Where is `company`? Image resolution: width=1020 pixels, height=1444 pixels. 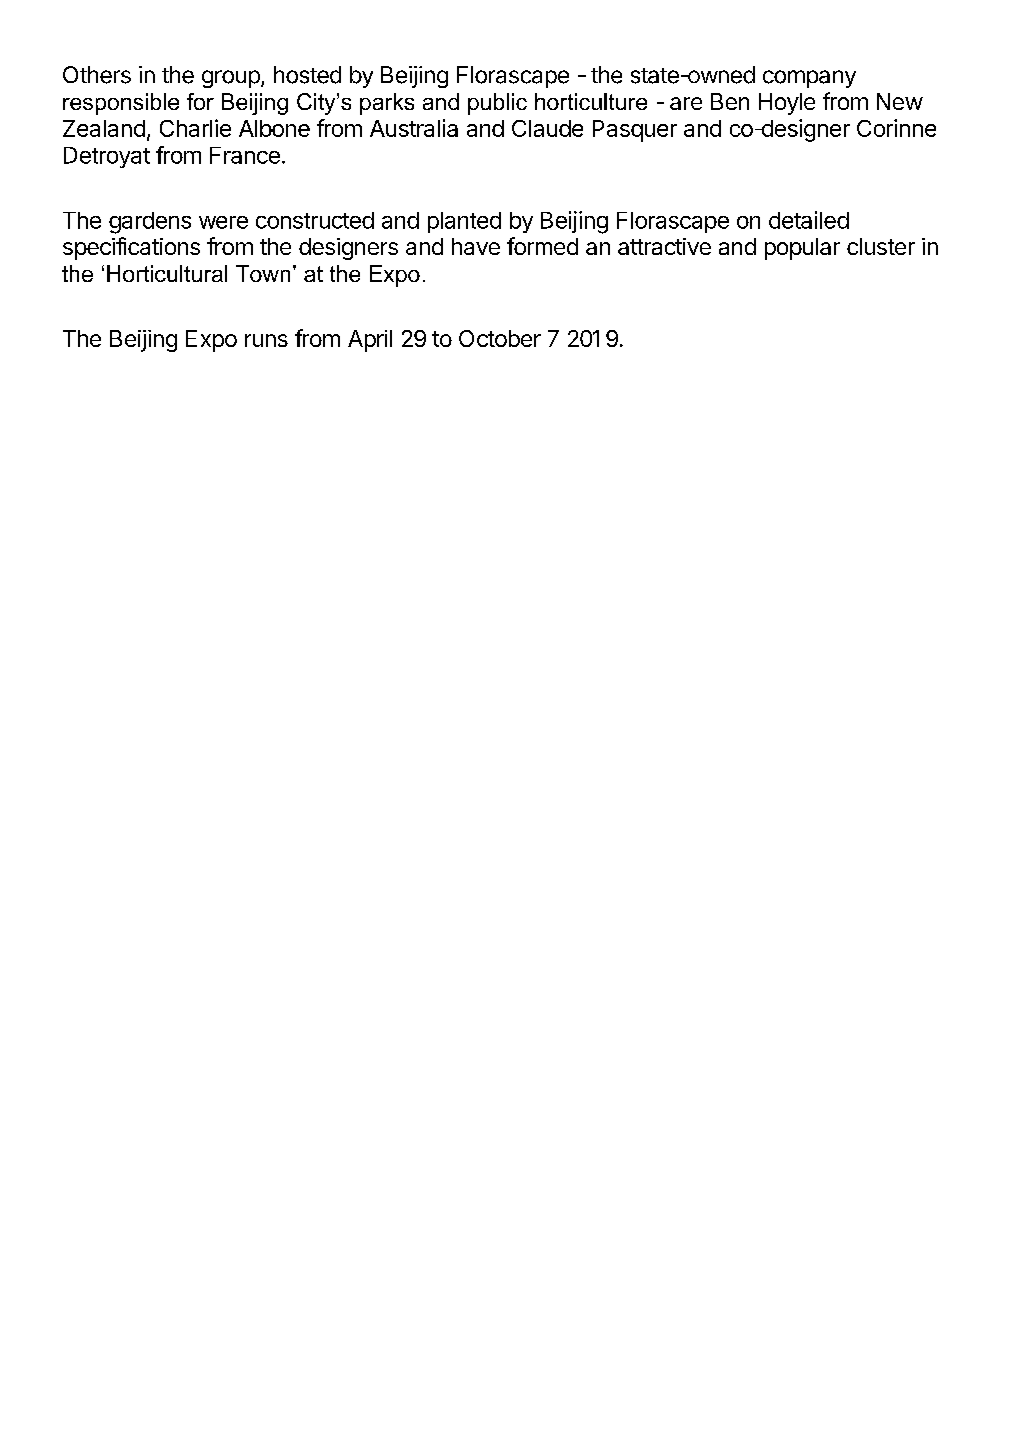
company is located at coordinates (809, 79).
